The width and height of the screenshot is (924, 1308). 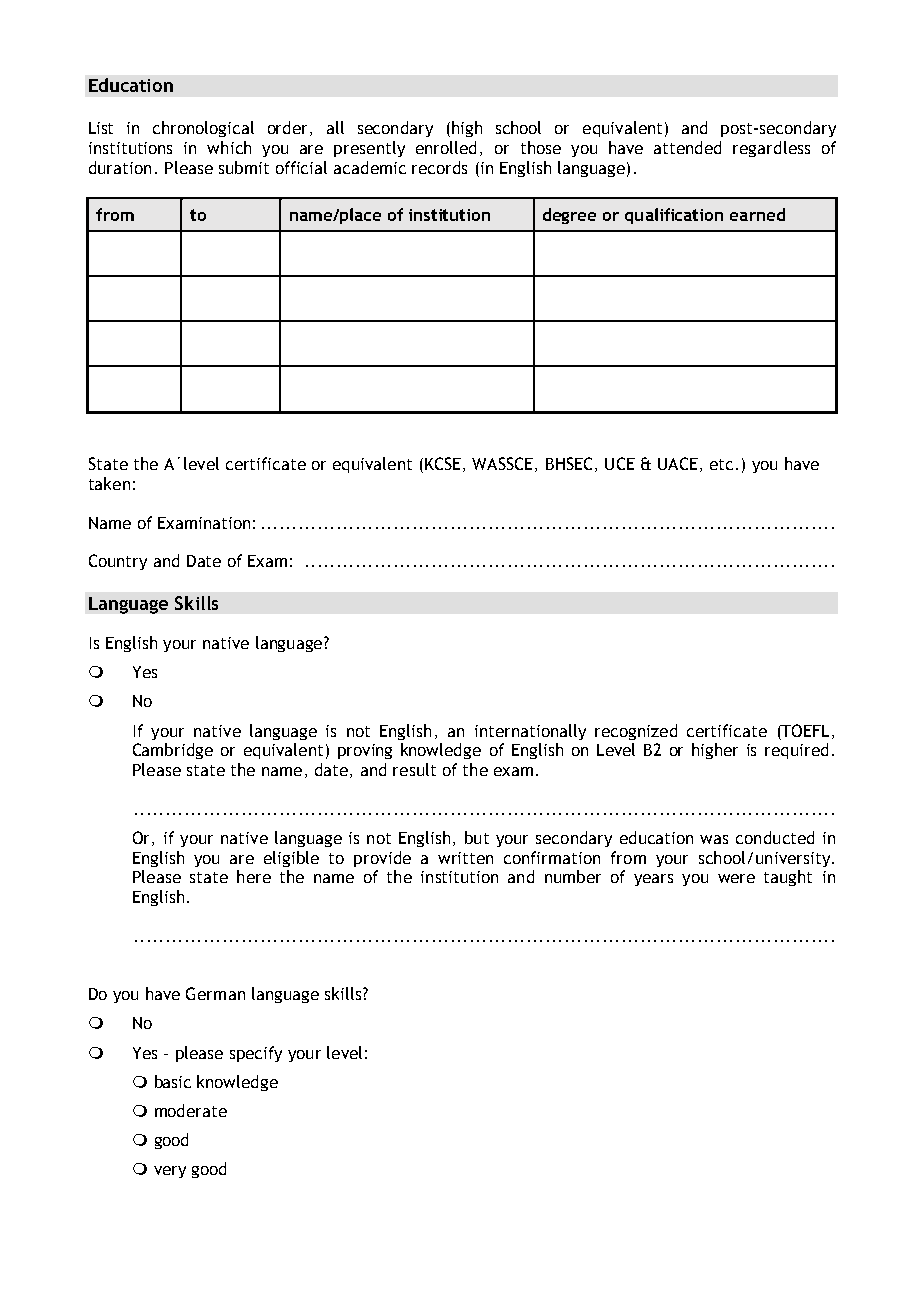 What do you see at coordinates (203, 129) in the screenshot?
I see `chronological` at bounding box center [203, 129].
